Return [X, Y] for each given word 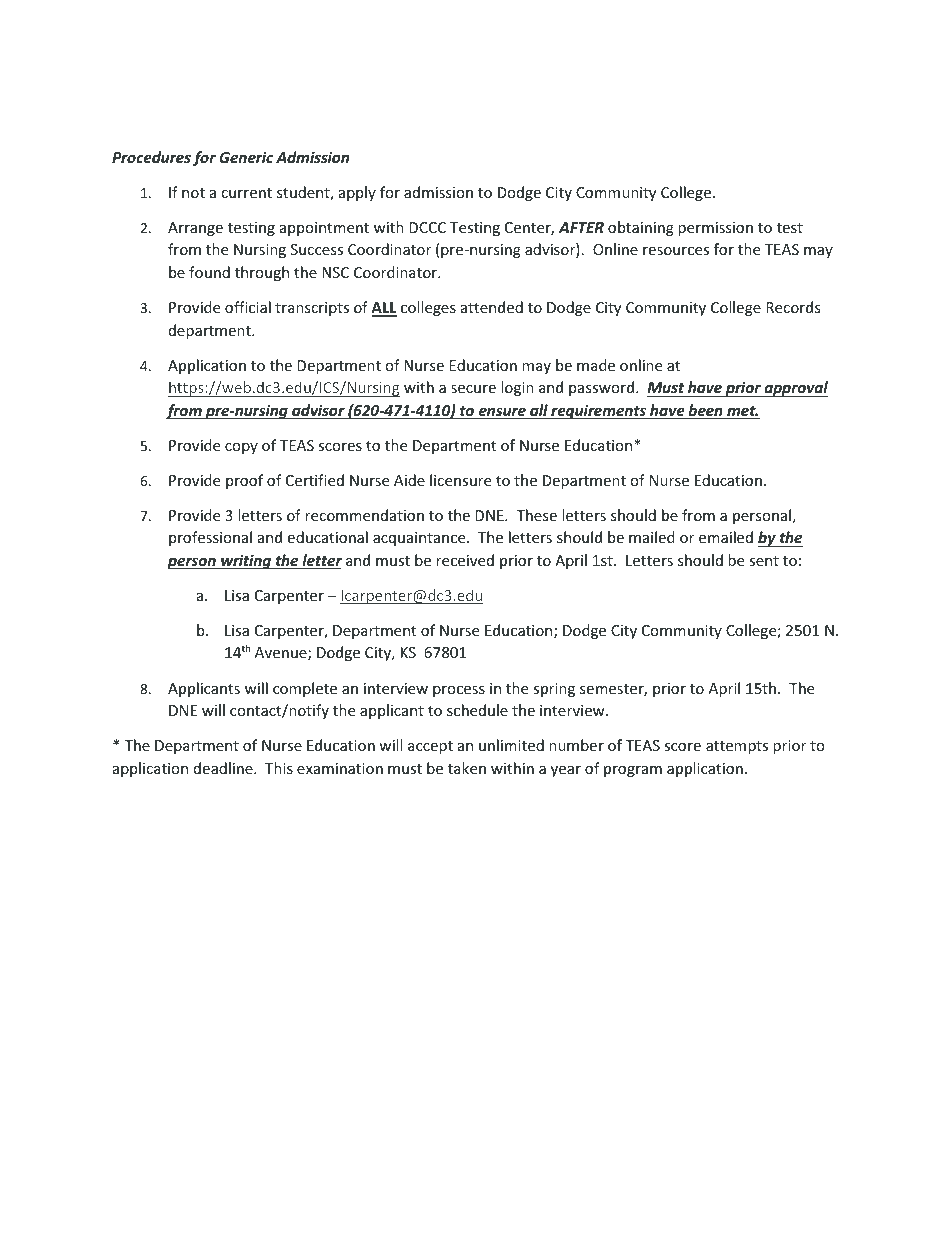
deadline [224, 768]
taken [467, 768]
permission [715, 229]
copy [241, 448]
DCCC [427, 227]
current [246, 193]
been [705, 411]
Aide [409, 480]
